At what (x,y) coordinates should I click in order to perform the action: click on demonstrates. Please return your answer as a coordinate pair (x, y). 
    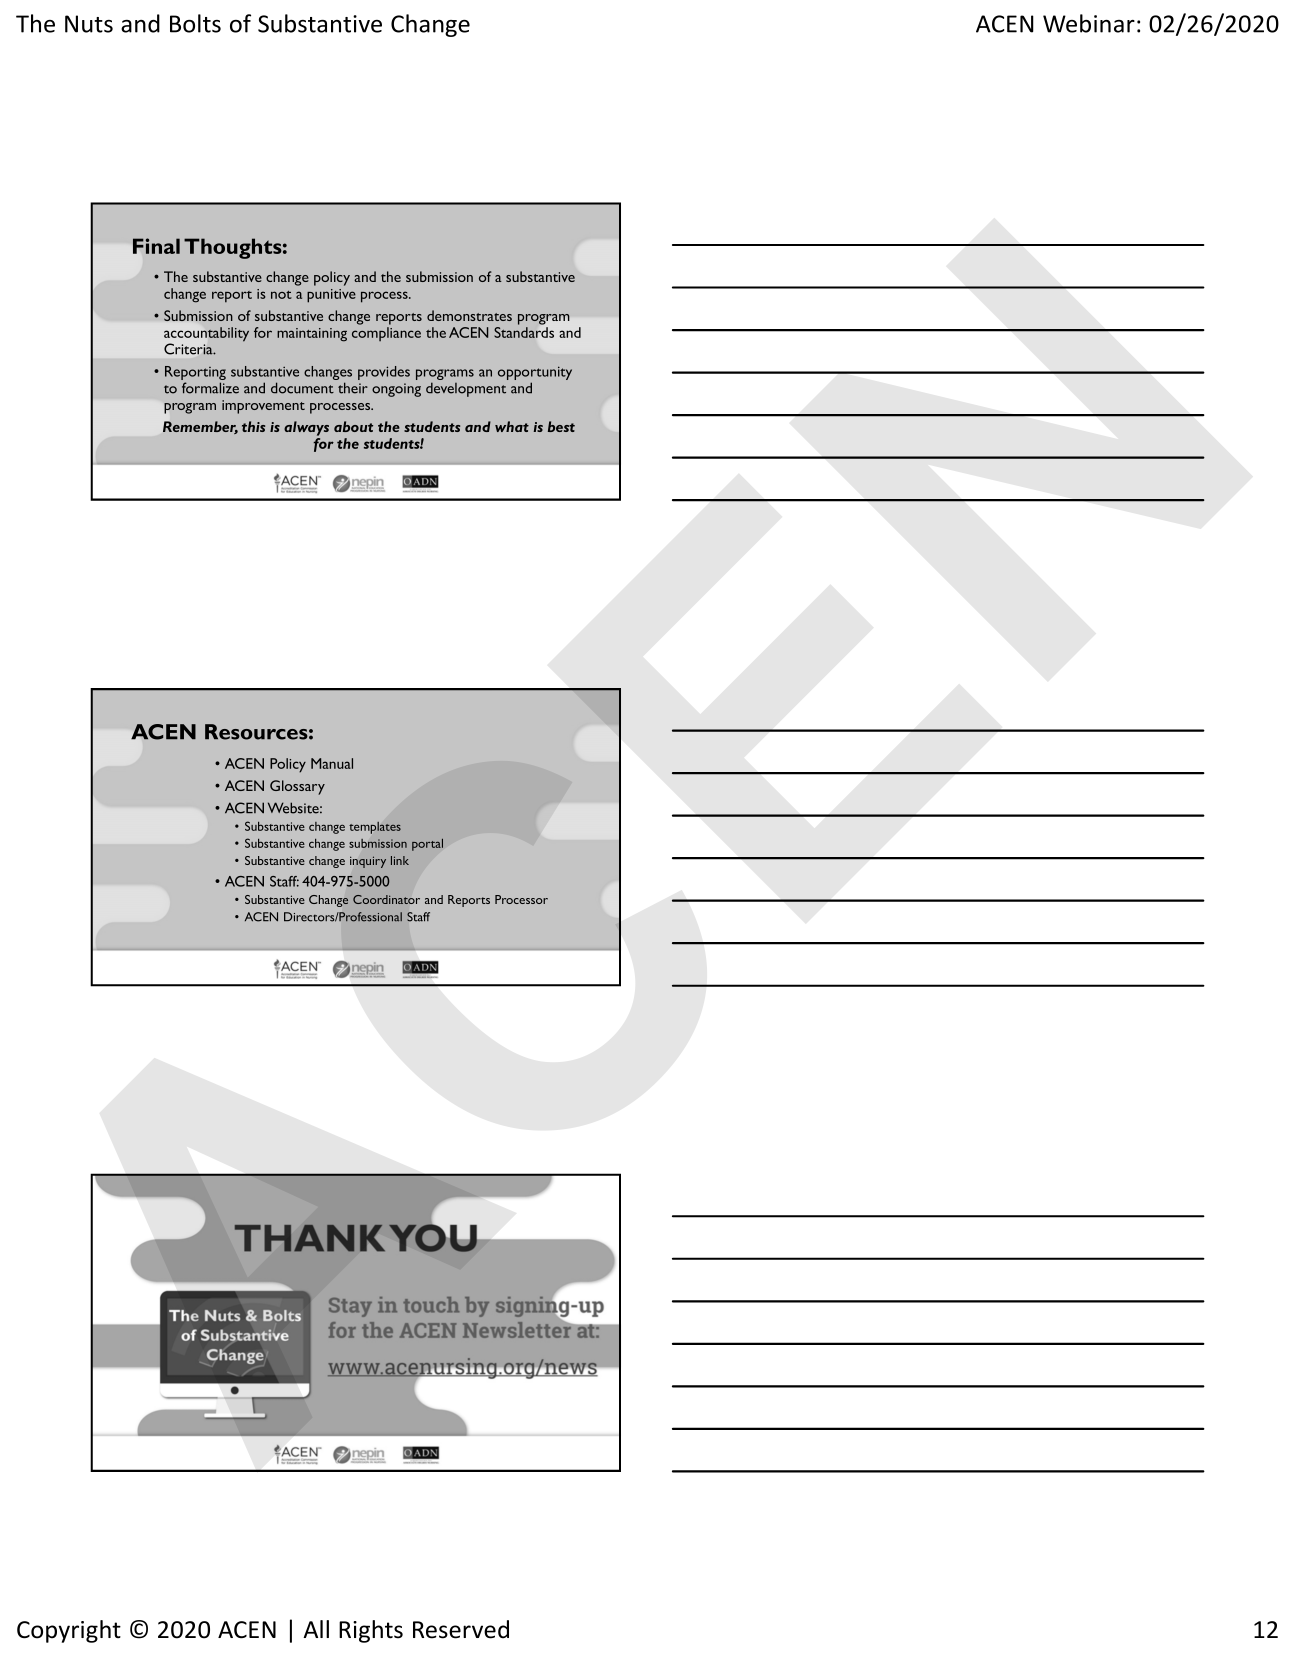
    Looking at the image, I should click on (469, 315).
